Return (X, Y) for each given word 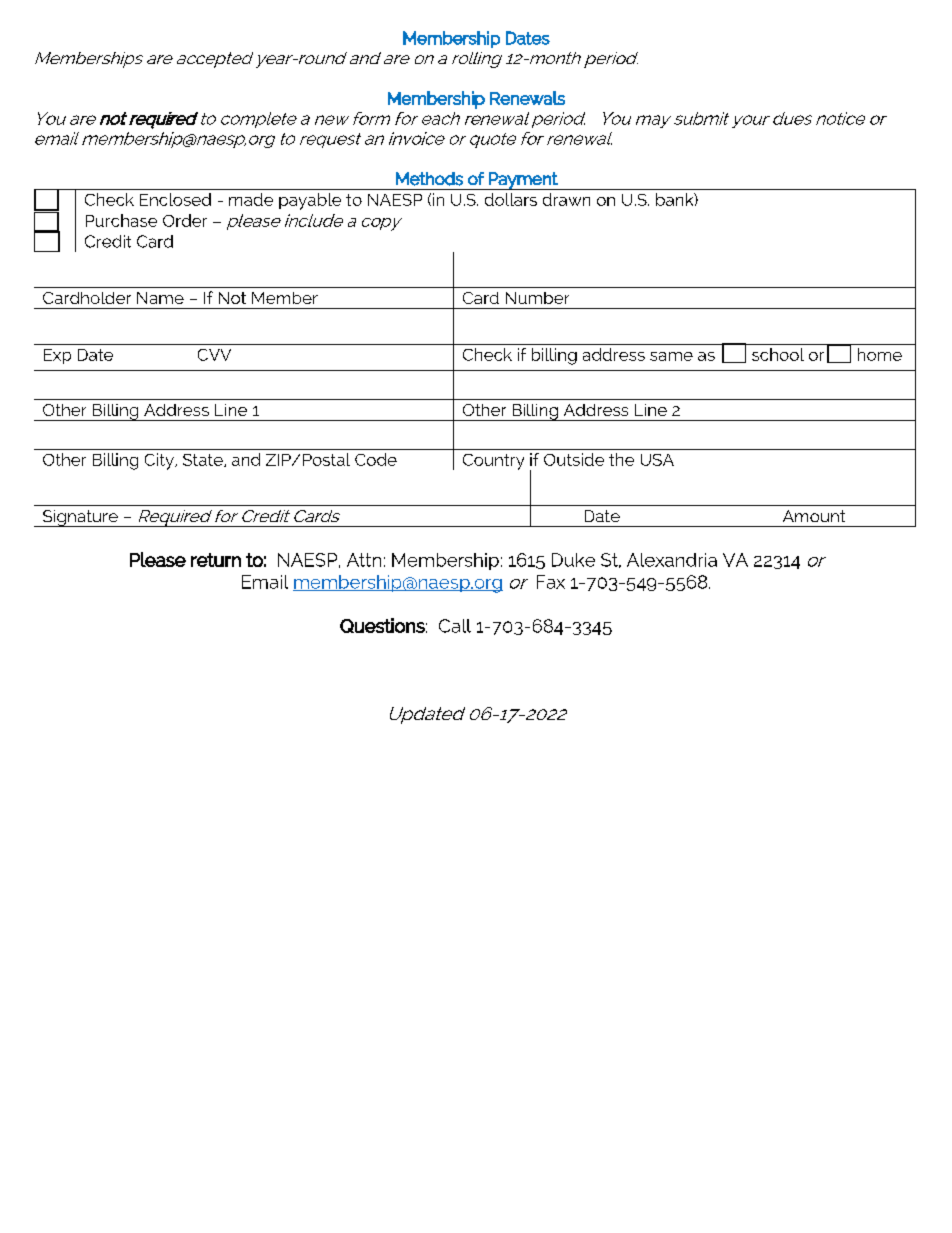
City (160, 461)
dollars (511, 199)
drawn (566, 199)
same (671, 356)
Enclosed (175, 199)
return (216, 560)
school (778, 354)
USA (657, 460)
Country (493, 462)
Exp (57, 356)
